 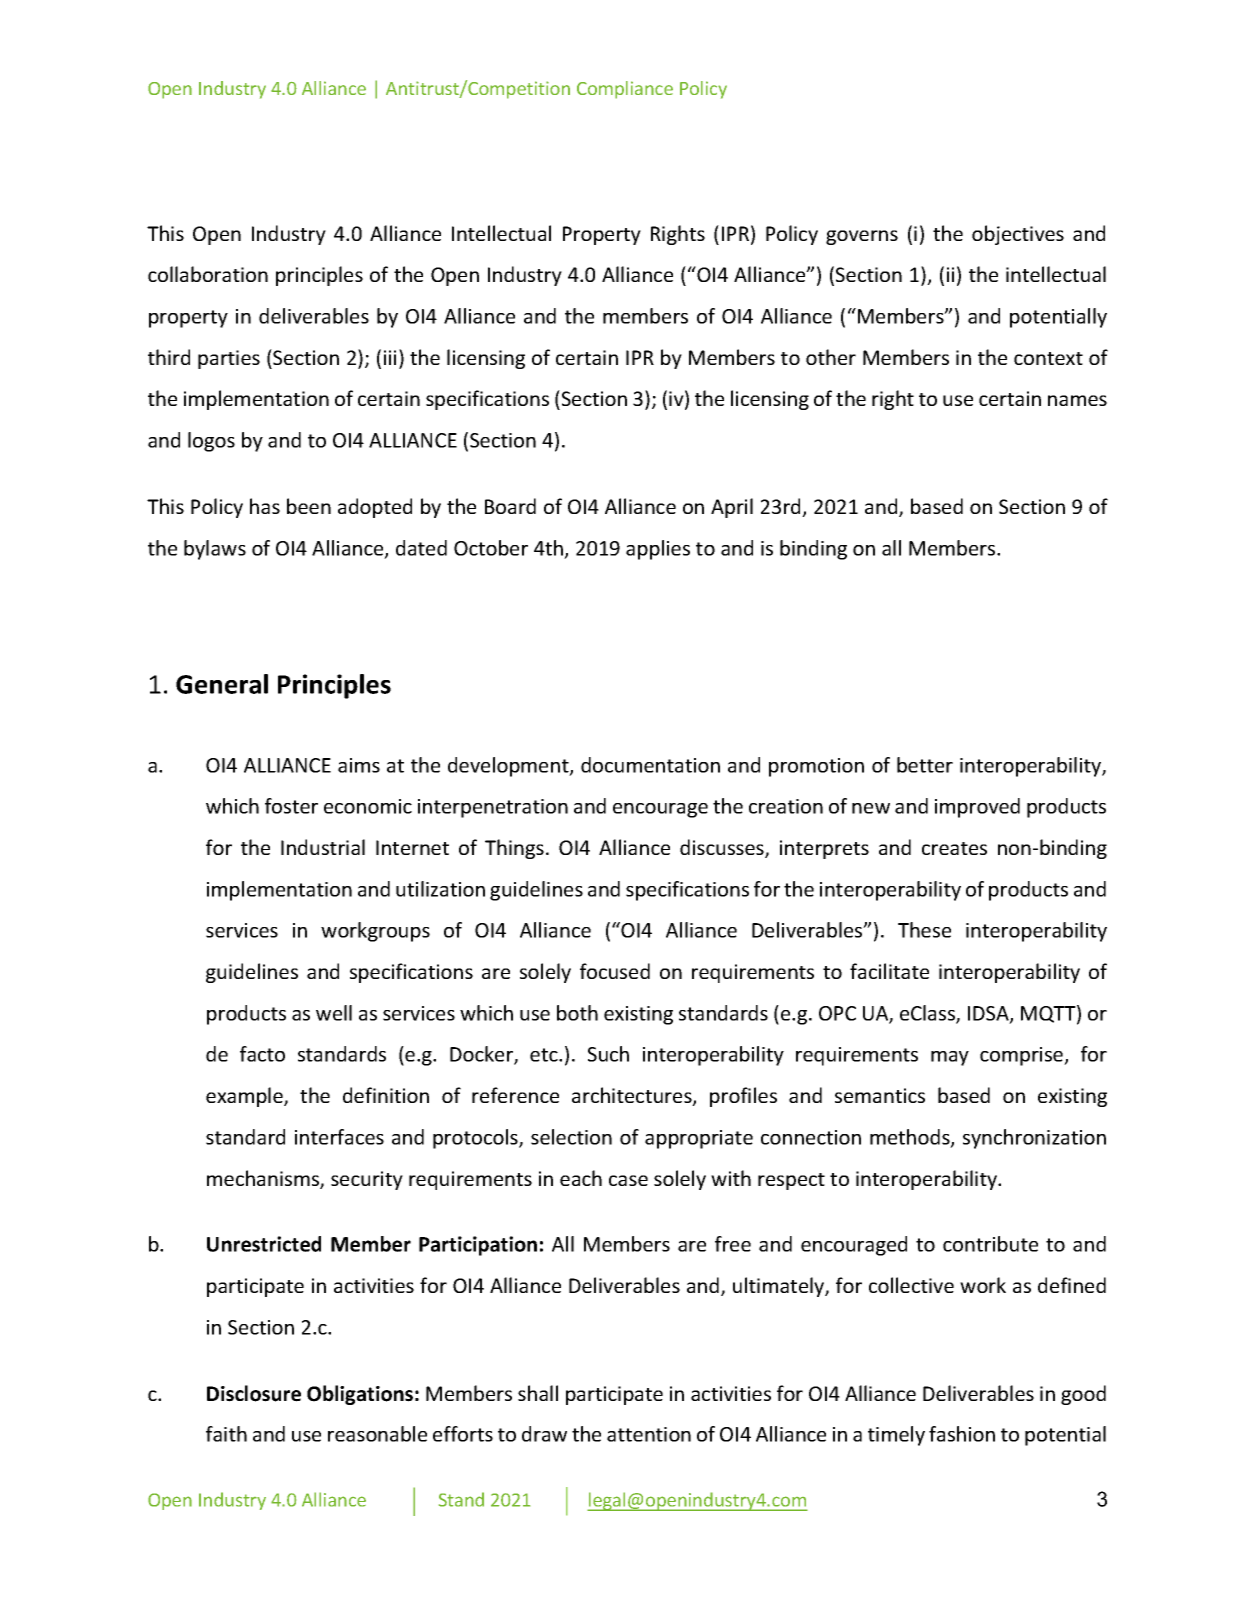 What do you see at coordinates (254, 1393) in the screenshot?
I see `Disclosure` at bounding box center [254, 1393].
